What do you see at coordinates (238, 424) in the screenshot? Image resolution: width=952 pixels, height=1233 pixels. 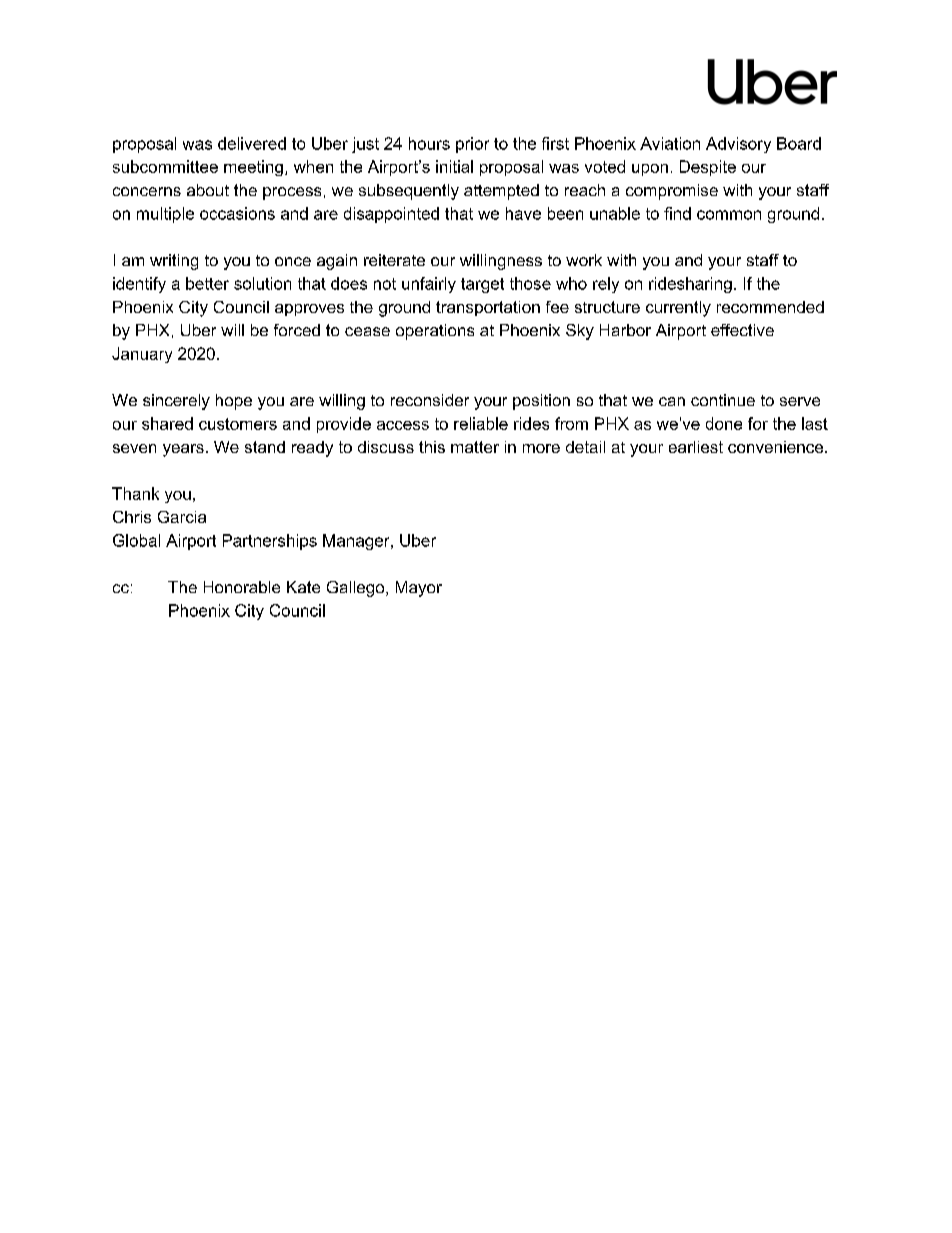 I see `customers` at bounding box center [238, 424].
